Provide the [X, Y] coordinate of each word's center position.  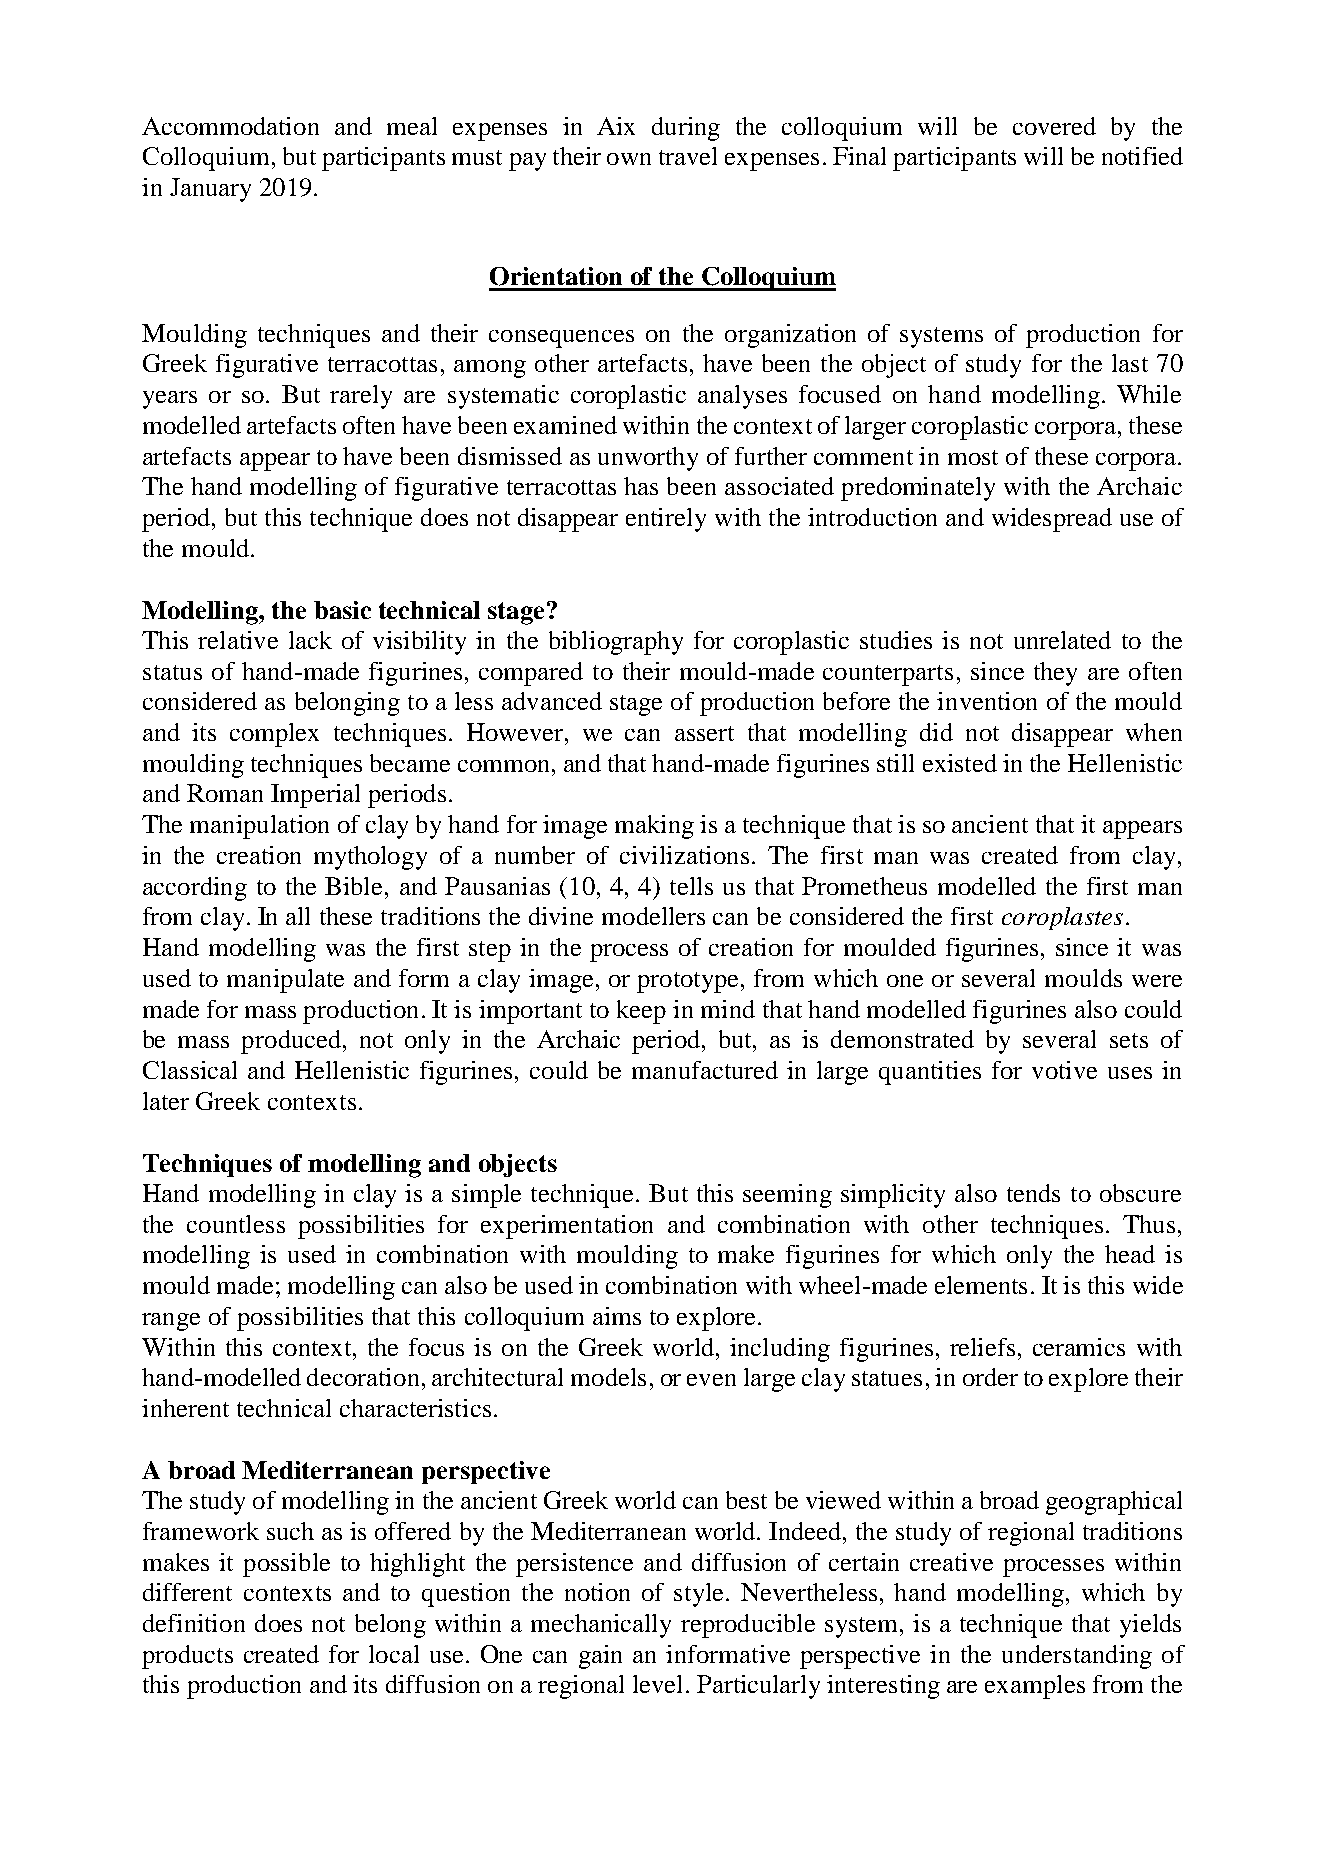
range [171, 1322]
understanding [1077, 1657]
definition [194, 1623]
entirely [666, 520]
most [973, 457]
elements [981, 1285]
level [657, 1684]
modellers [653, 916]
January [210, 190]
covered [1054, 126]
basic [342, 610]
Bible [353, 886]
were [1157, 981]
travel [688, 156]
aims [617, 1316]
